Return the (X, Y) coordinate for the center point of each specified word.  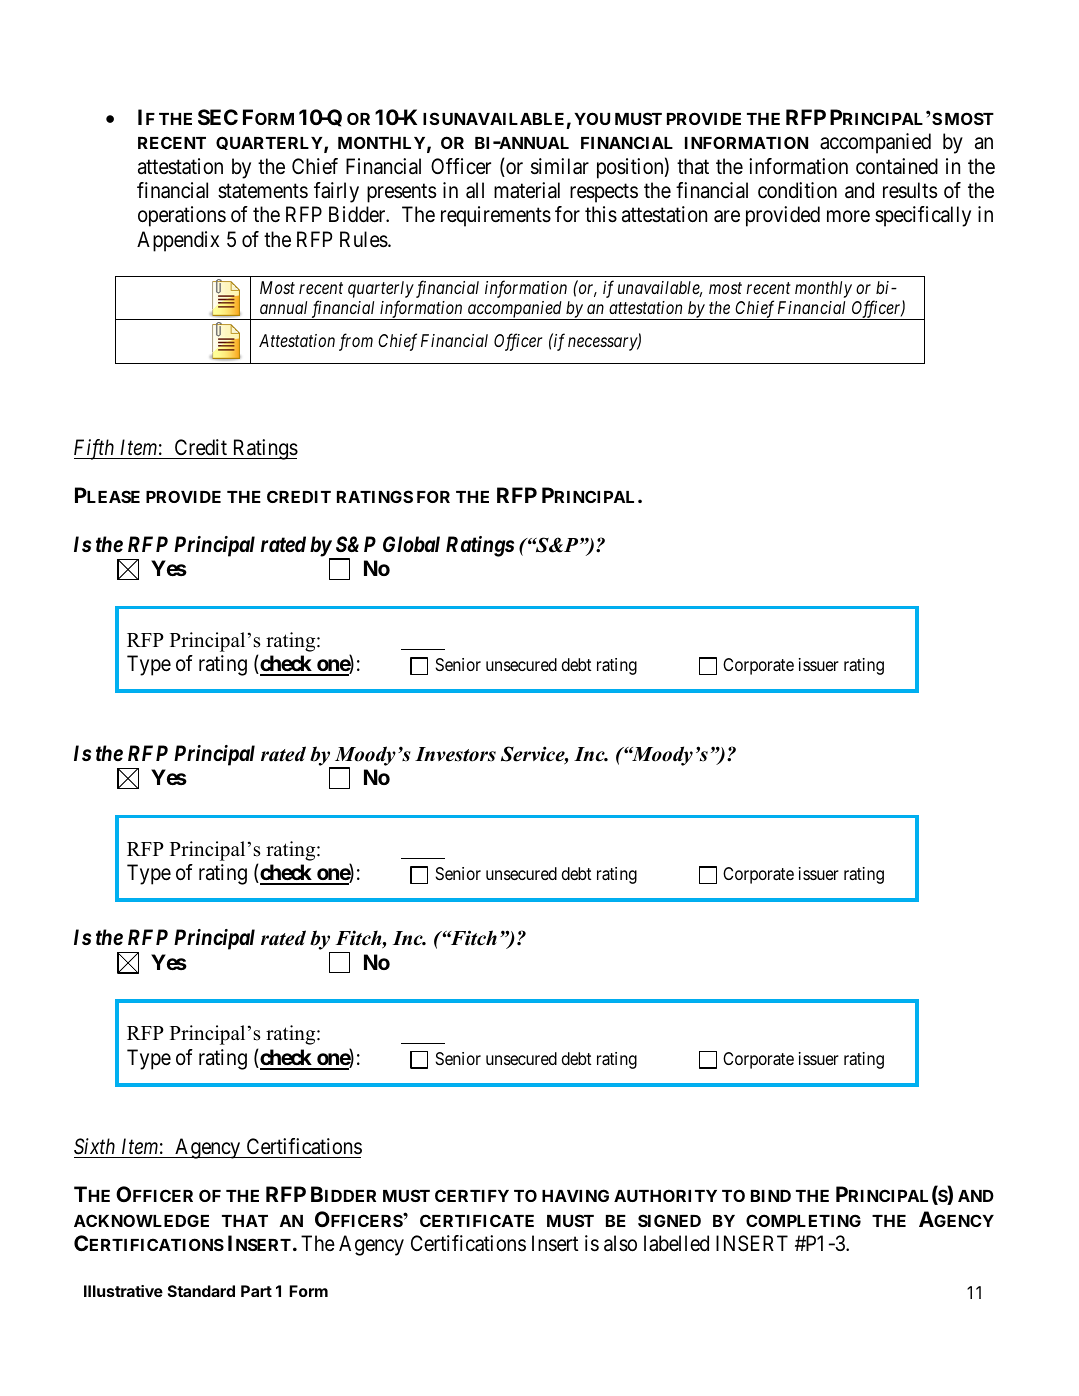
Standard (201, 1291)
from (356, 342)
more (848, 217)
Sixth (96, 1148)
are (727, 217)
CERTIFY (472, 1195)
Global (411, 544)
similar (560, 166)
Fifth (95, 449)
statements (263, 191)
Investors (455, 754)
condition (797, 190)
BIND (771, 1196)
